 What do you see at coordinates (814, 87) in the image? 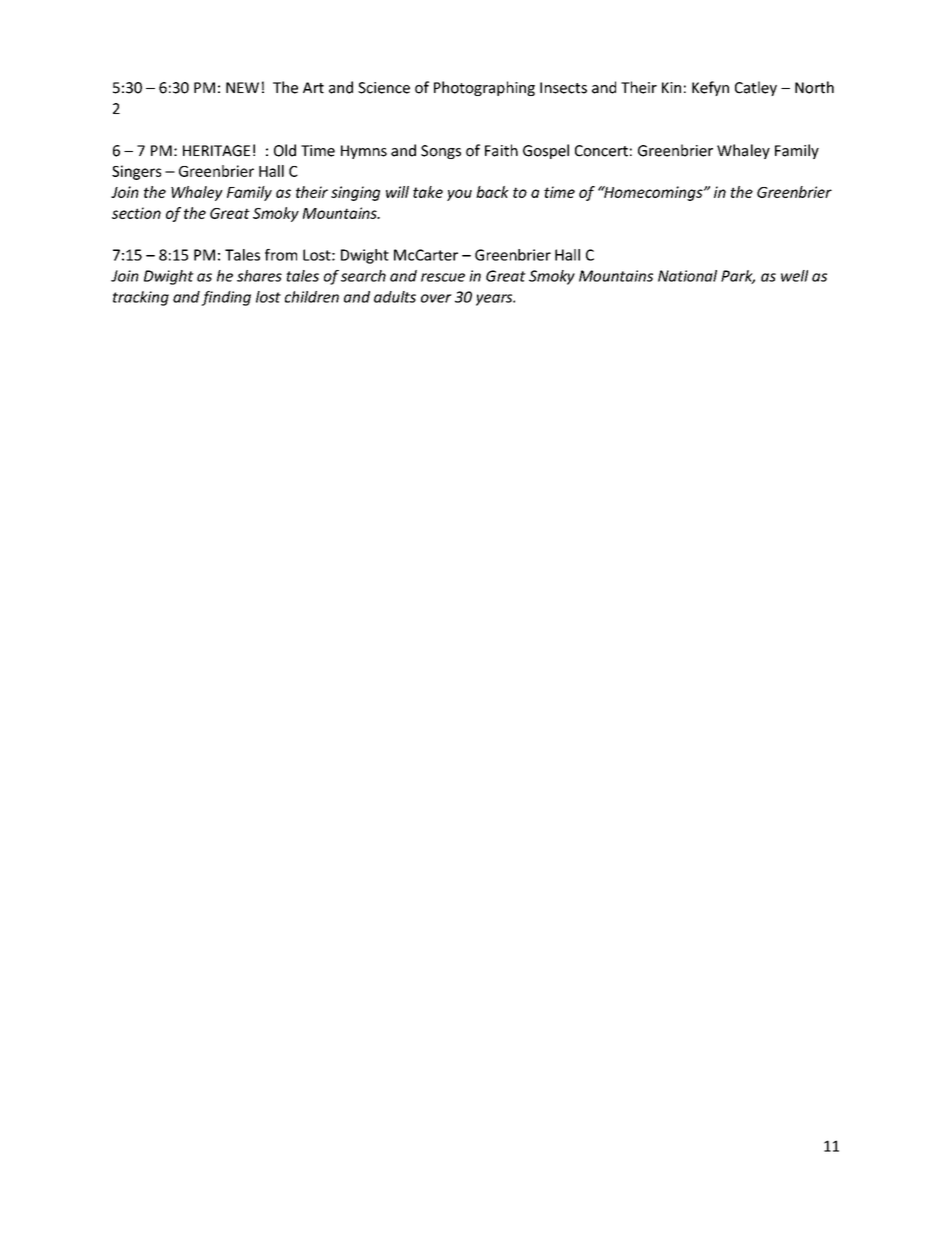
I see `North` at bounding box center [814, 87].
